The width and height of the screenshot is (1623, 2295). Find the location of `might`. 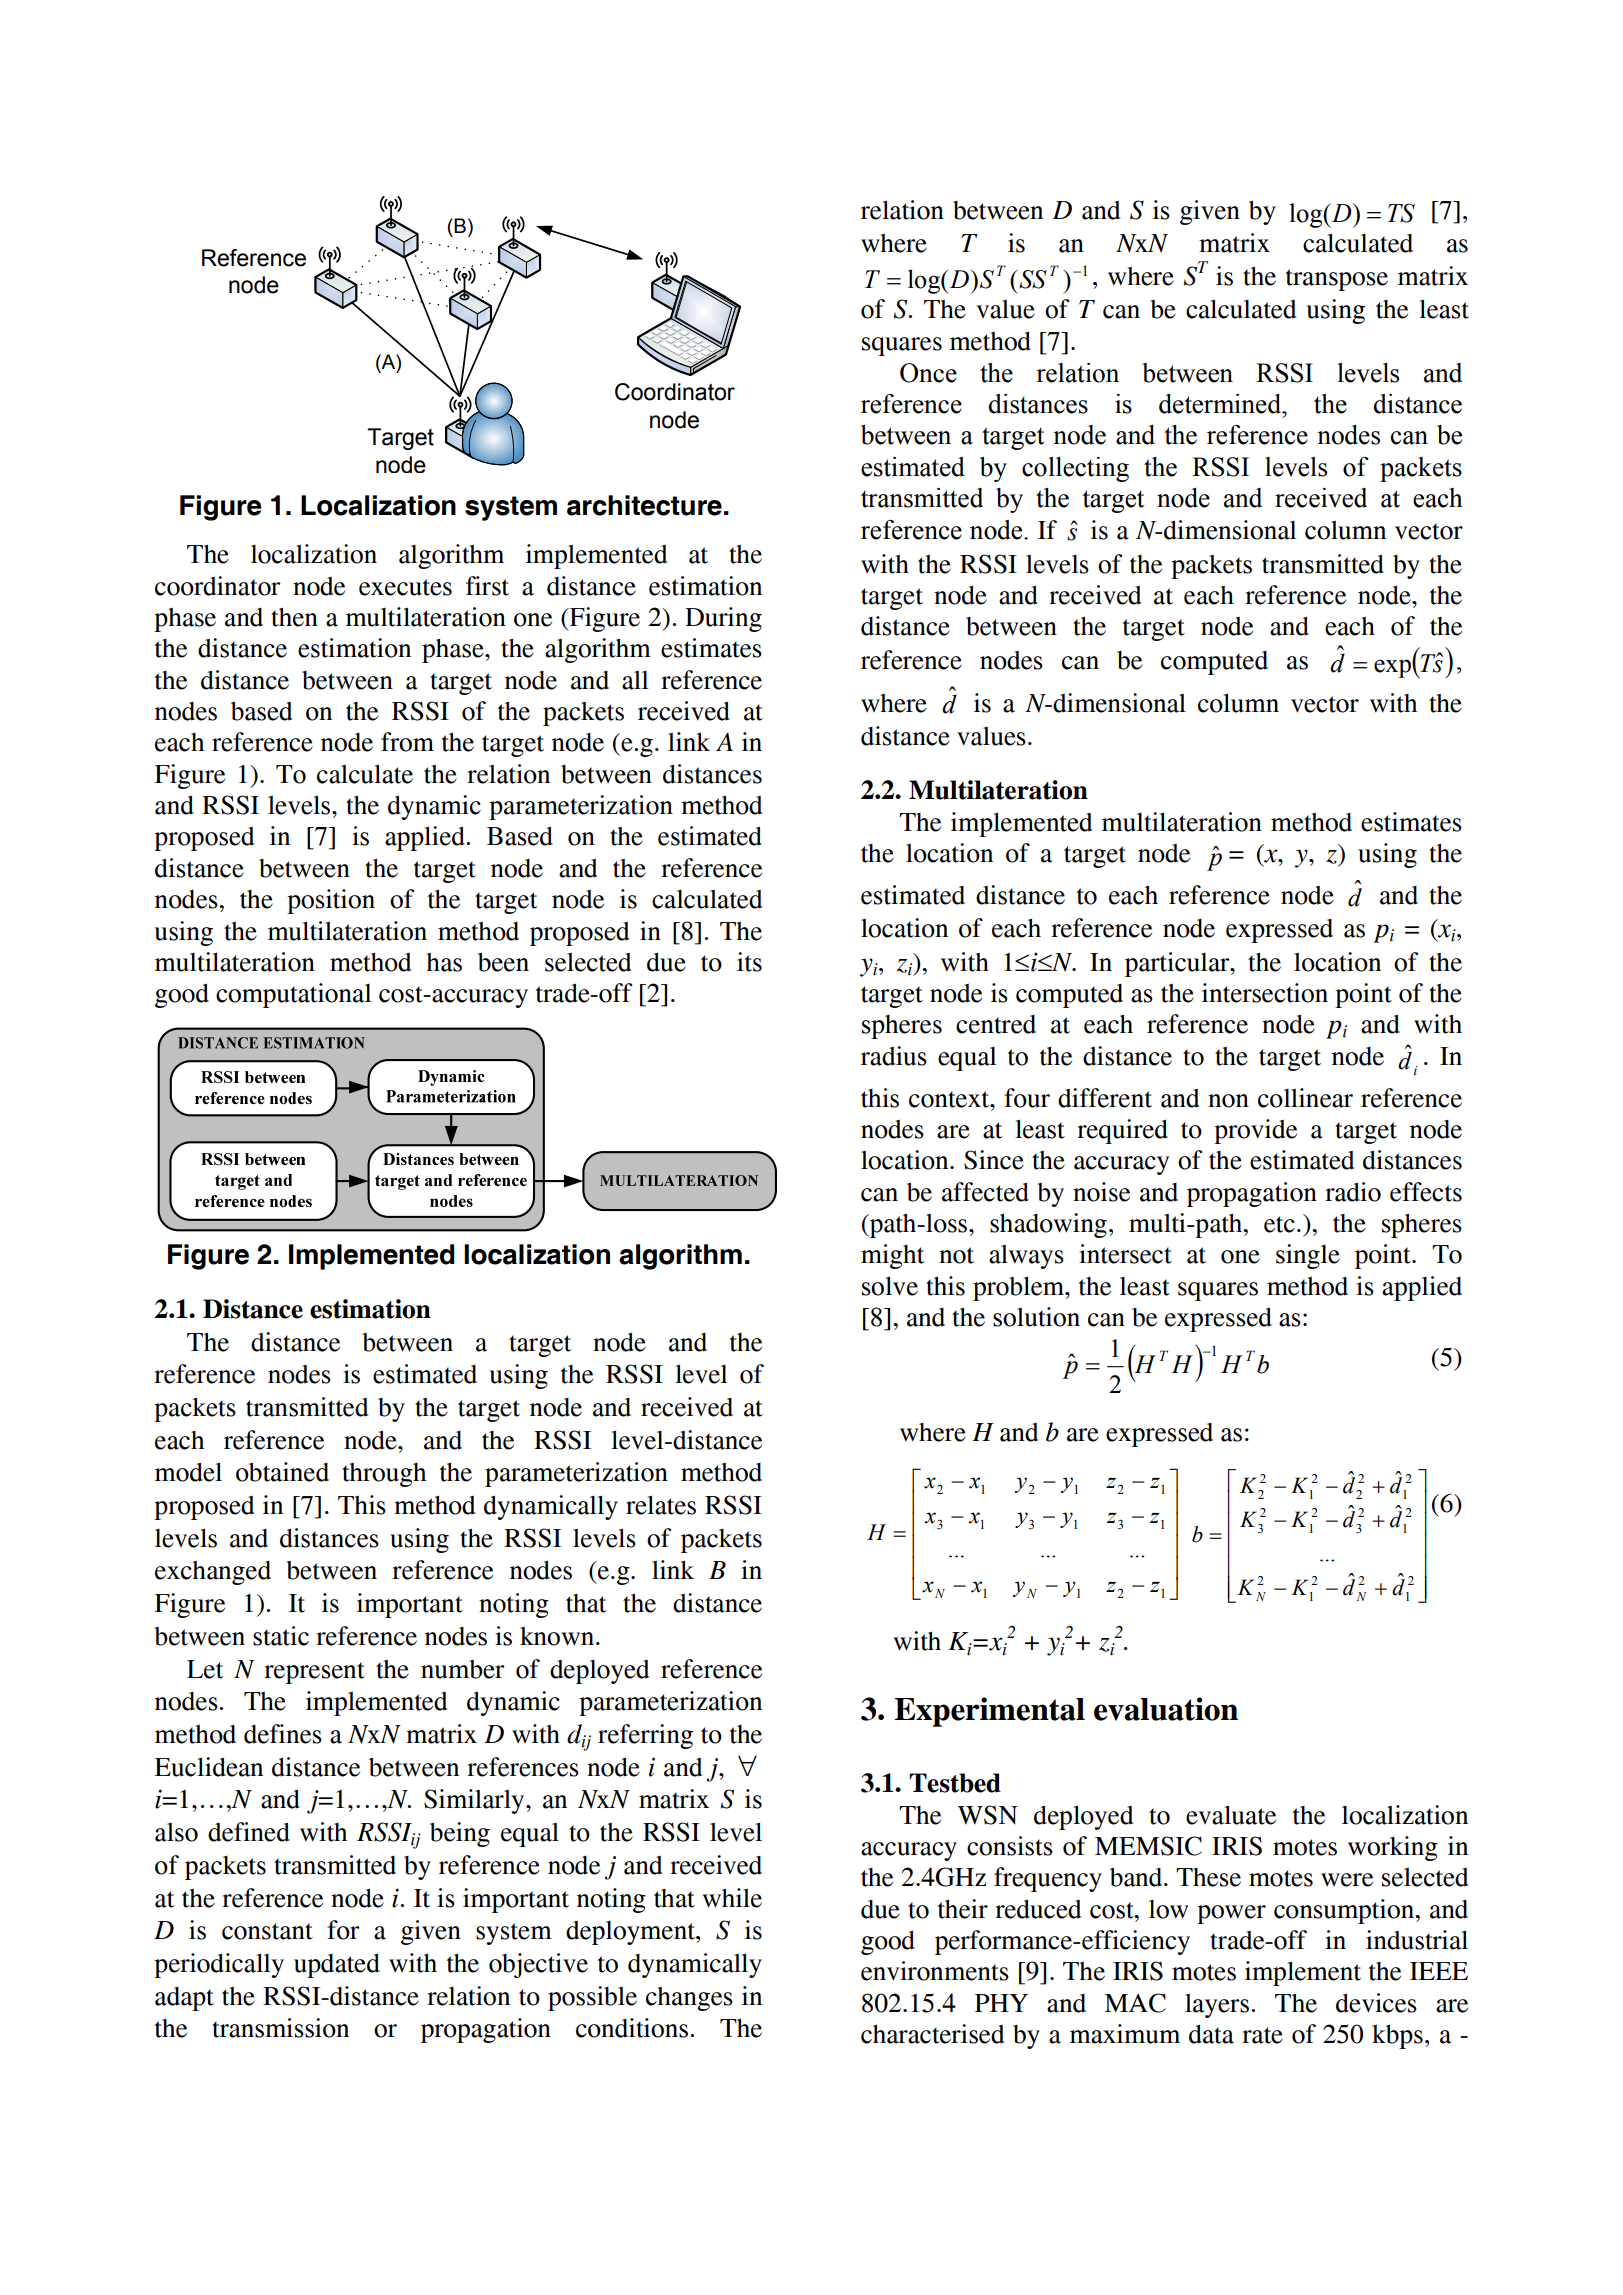

might is located at coordinates (892, 1256).
